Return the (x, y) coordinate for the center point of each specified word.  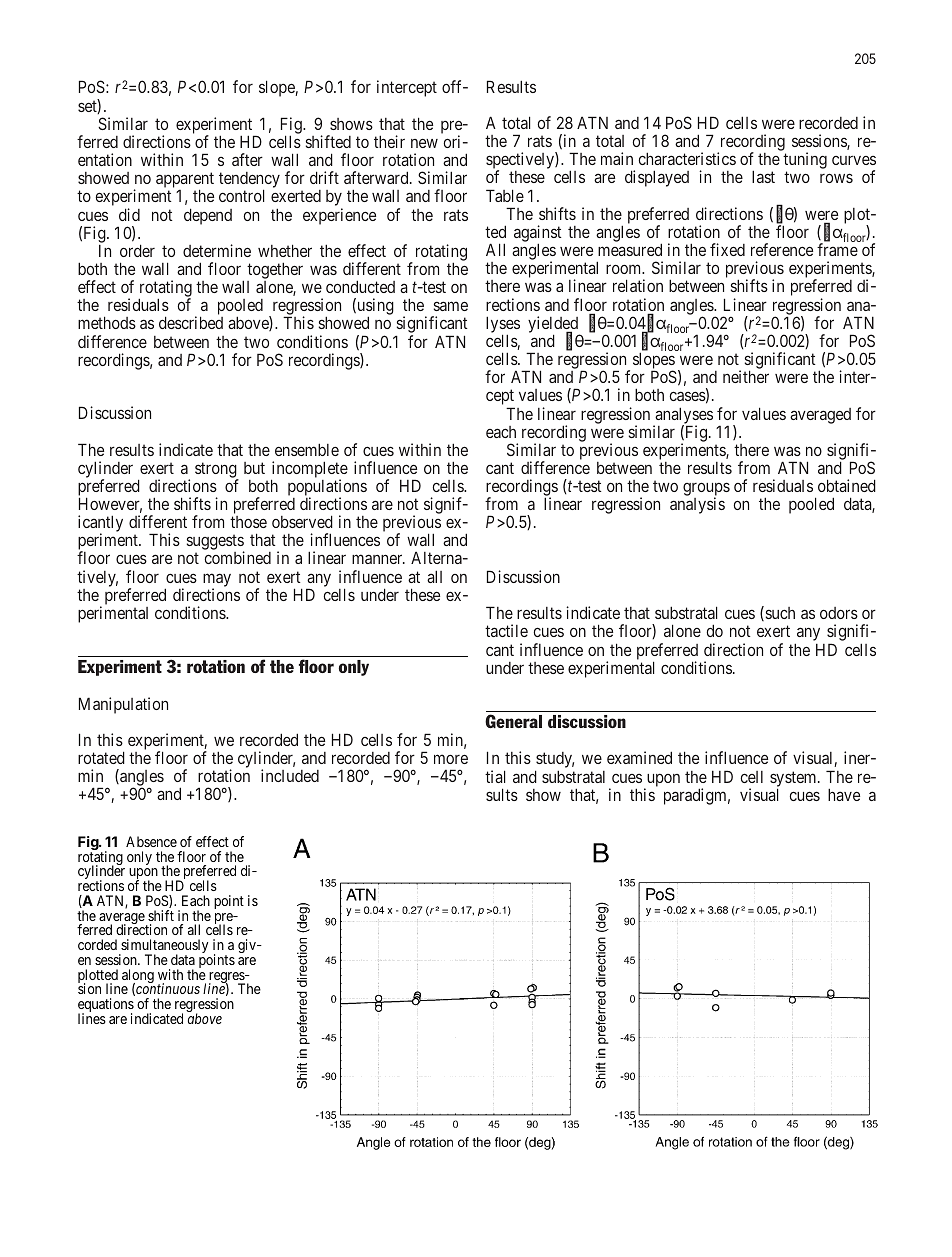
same (451, 306)
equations (106, 1006)
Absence (151, 841)
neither (746, 376)
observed (302, 521)
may (217, 581)
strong (217, 471)
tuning (805, 162)
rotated (101, 757)
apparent (185, 182)
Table (505, 195)
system (794, 780)
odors (839, 613)
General (513, 721)
